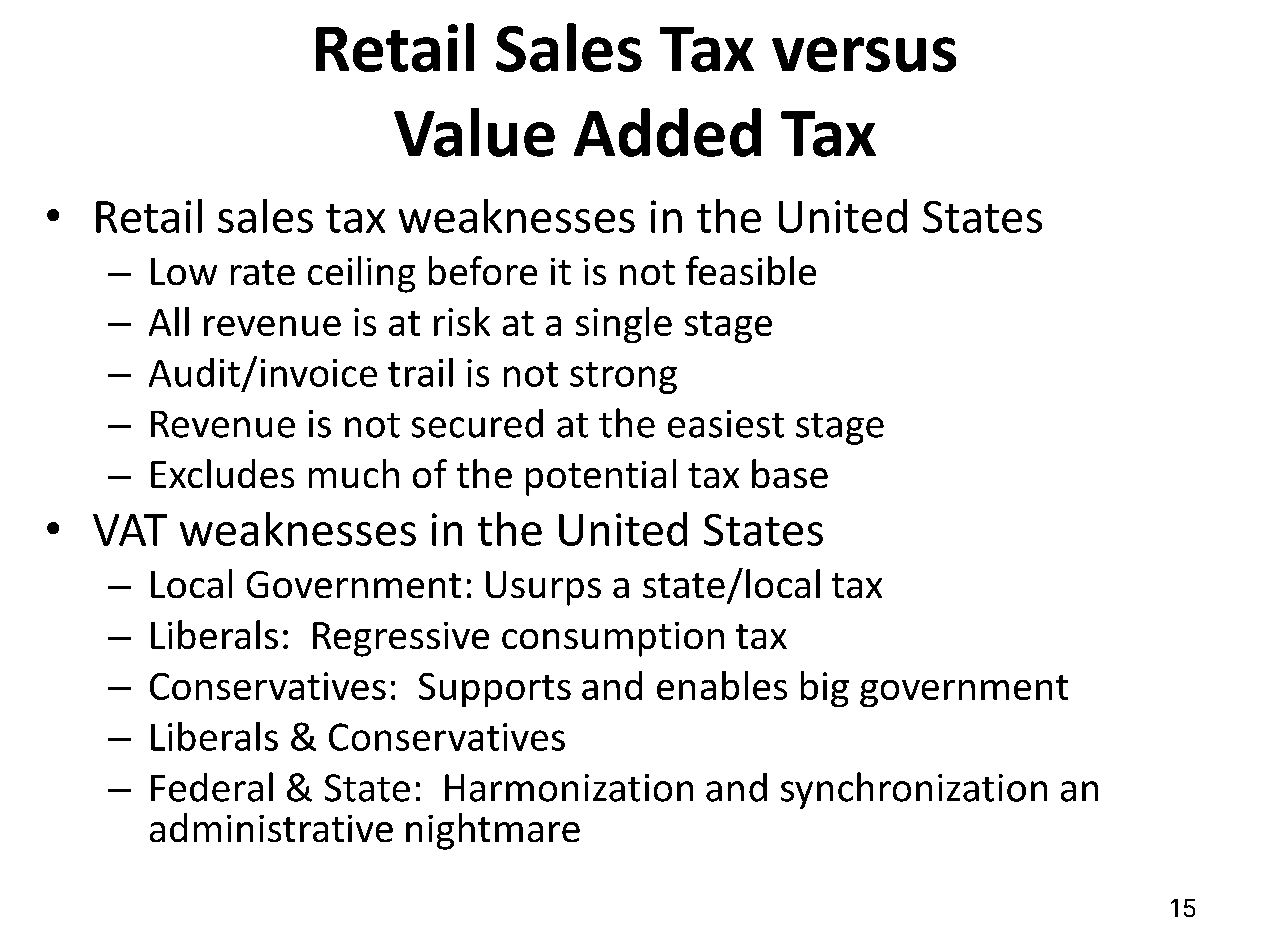 The width and height of the image is (1270, 952). Describe the element at coordinates (667, 132) in the image. I see `Added` at that location.
